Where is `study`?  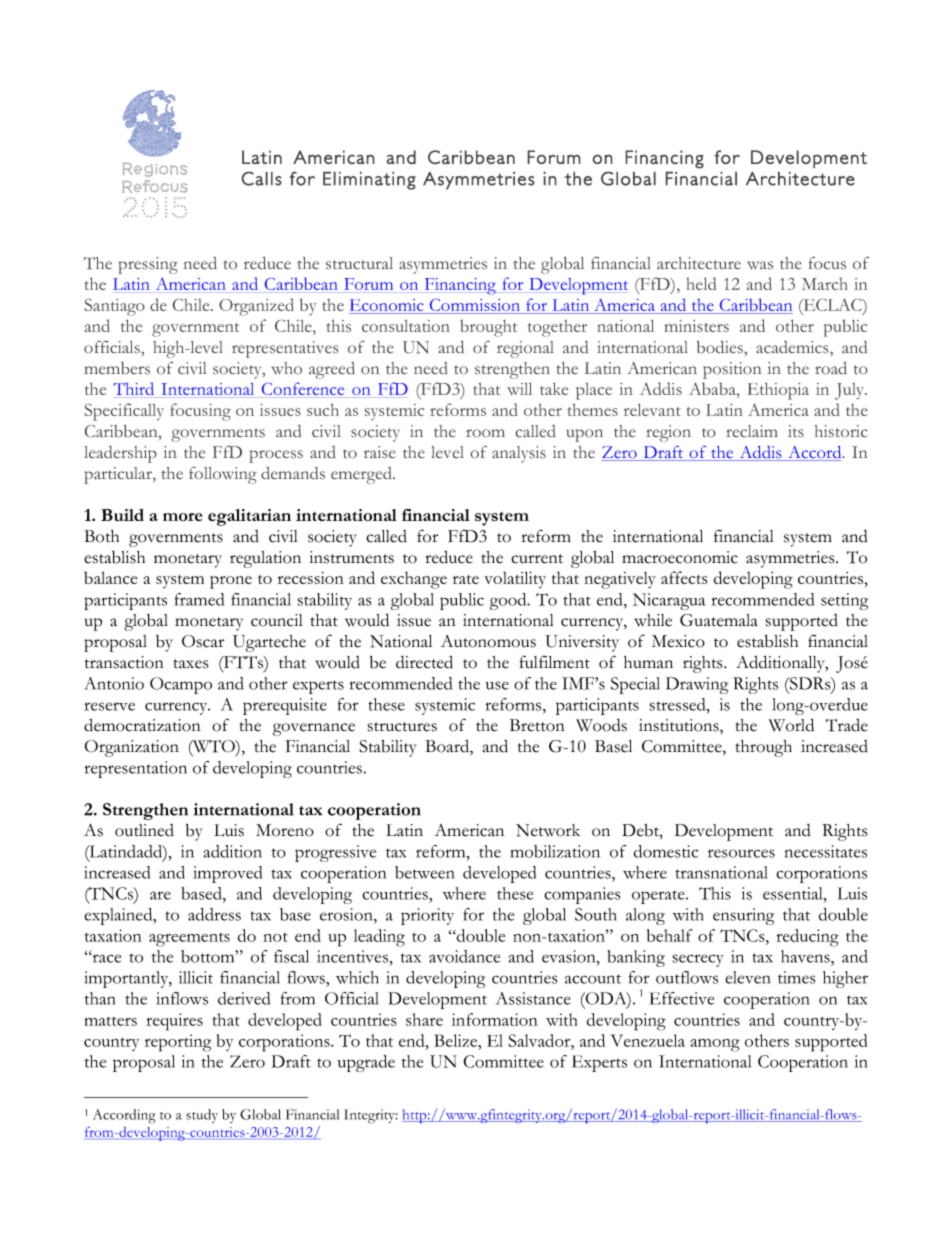
study is located at coordinates (202, 1116).
